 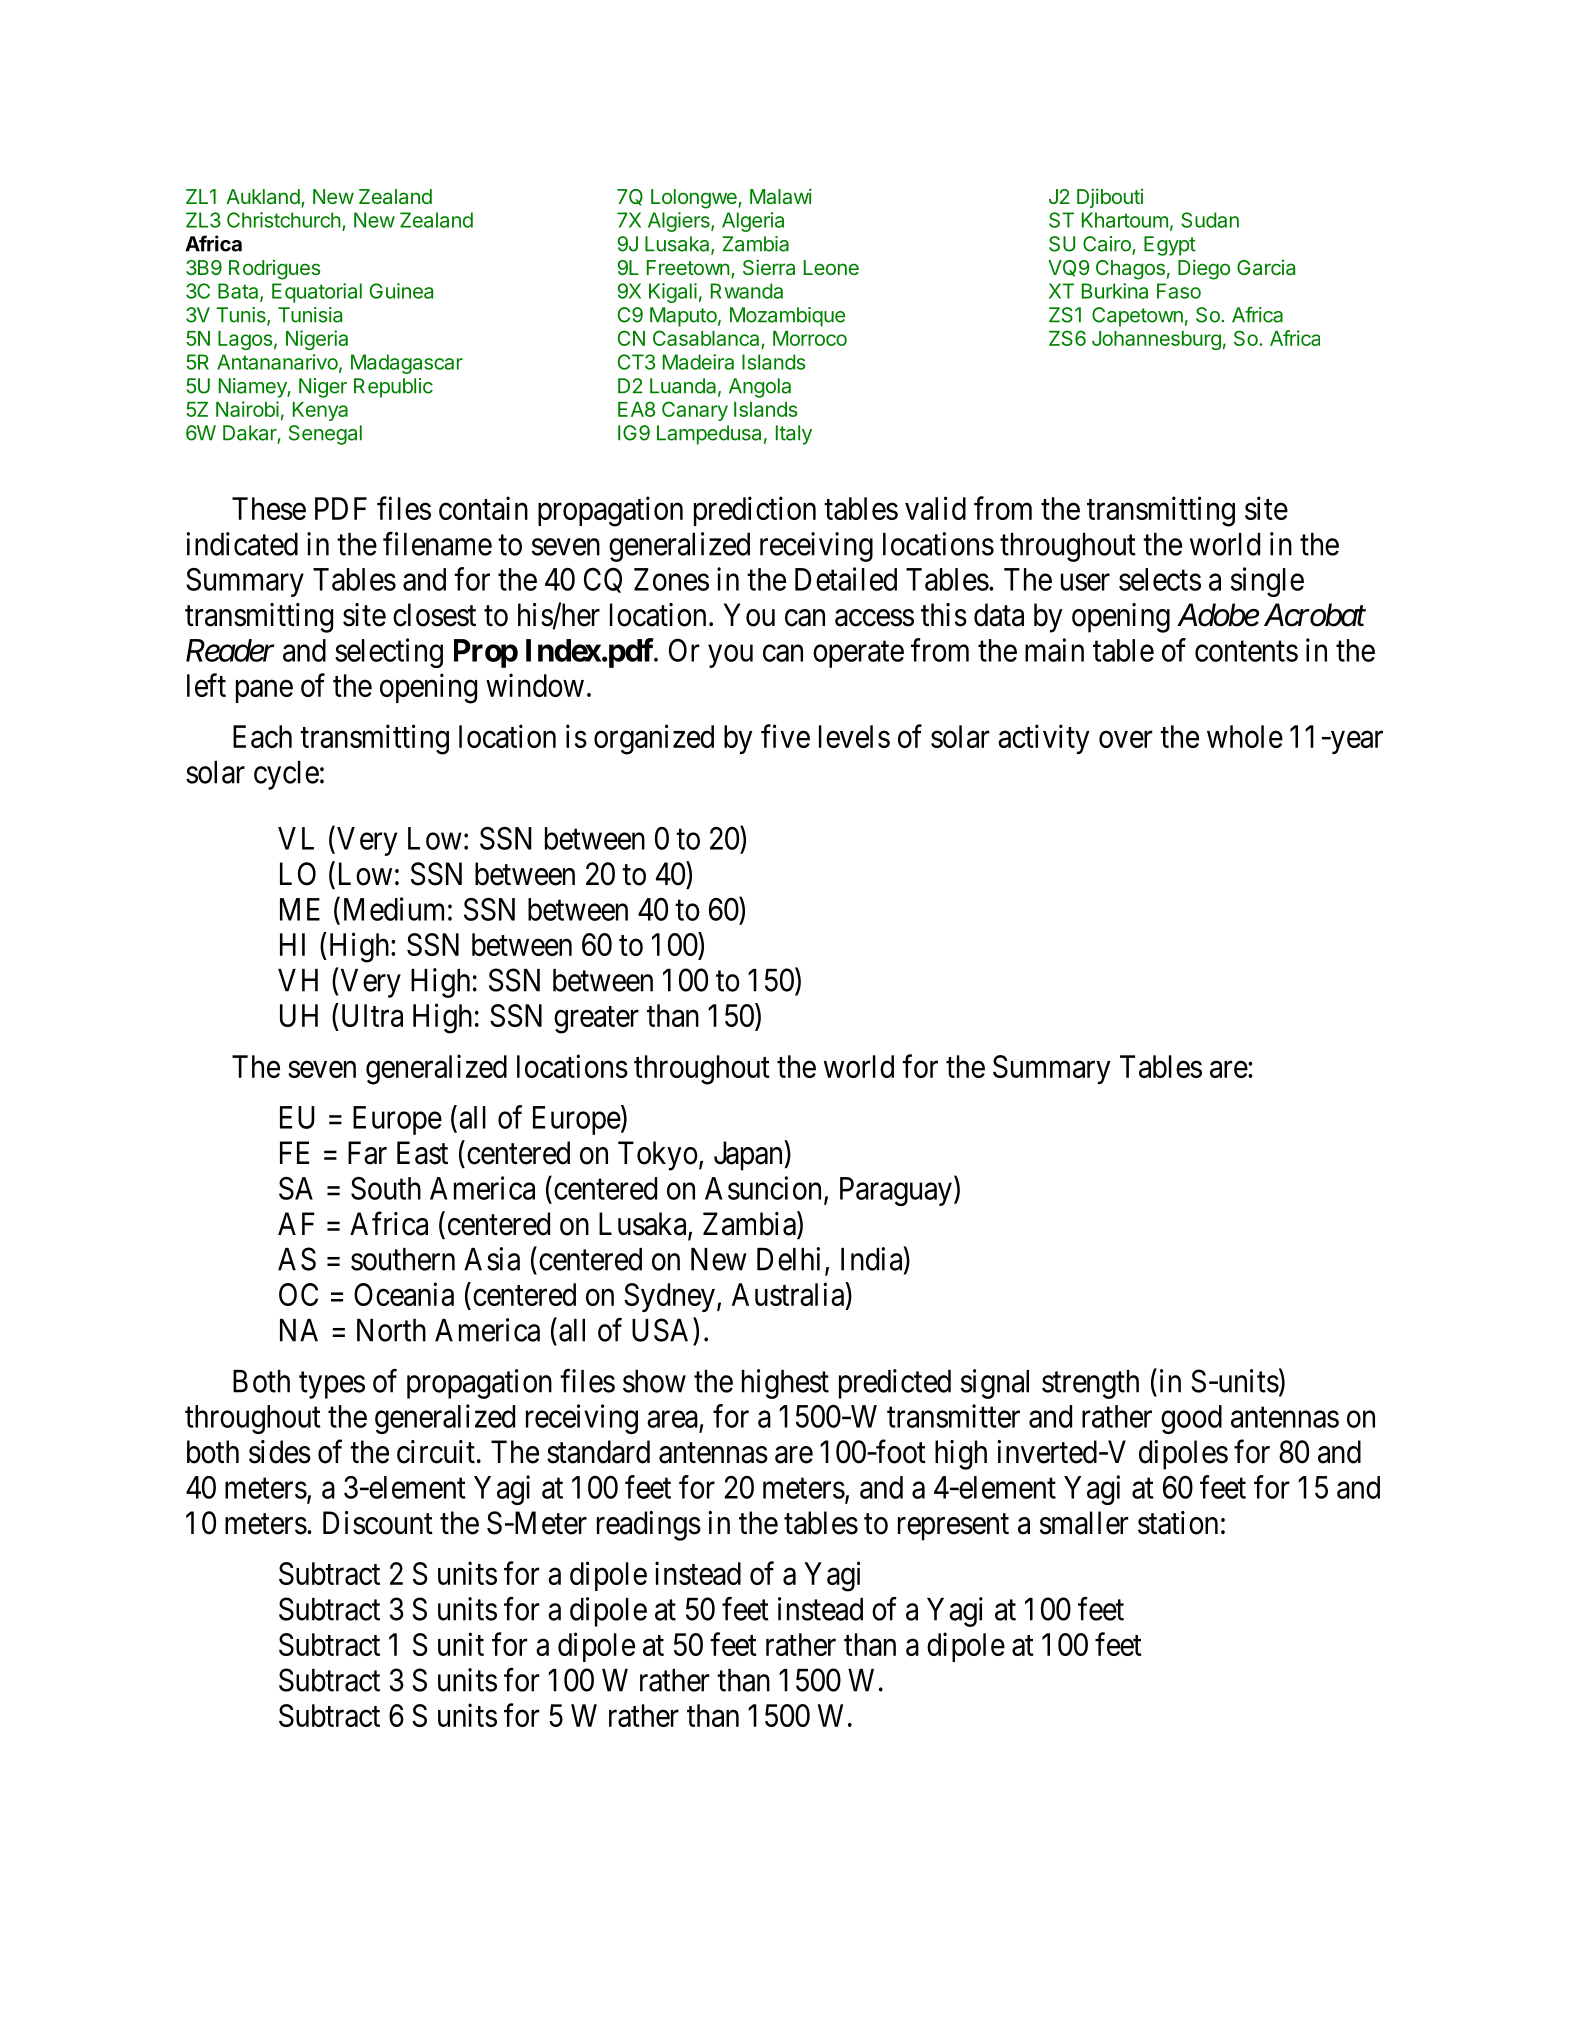 I want to click on single, so click(x=1267, y=582).
